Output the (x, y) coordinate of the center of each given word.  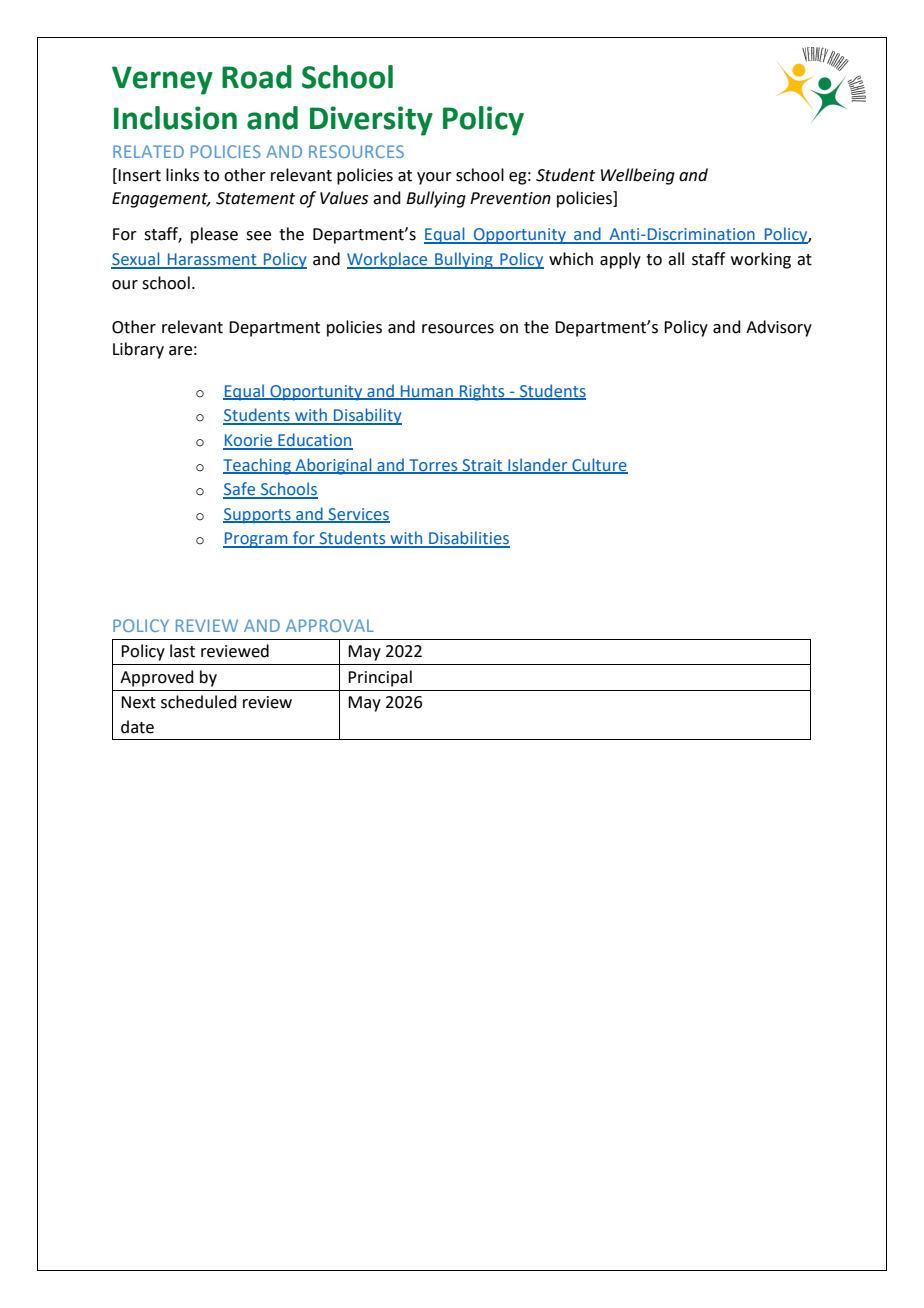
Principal (380, 678)
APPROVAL (330, 625)
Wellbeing (638, 176)
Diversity (371, 121)
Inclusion (175, 118)
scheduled (199, 702)
